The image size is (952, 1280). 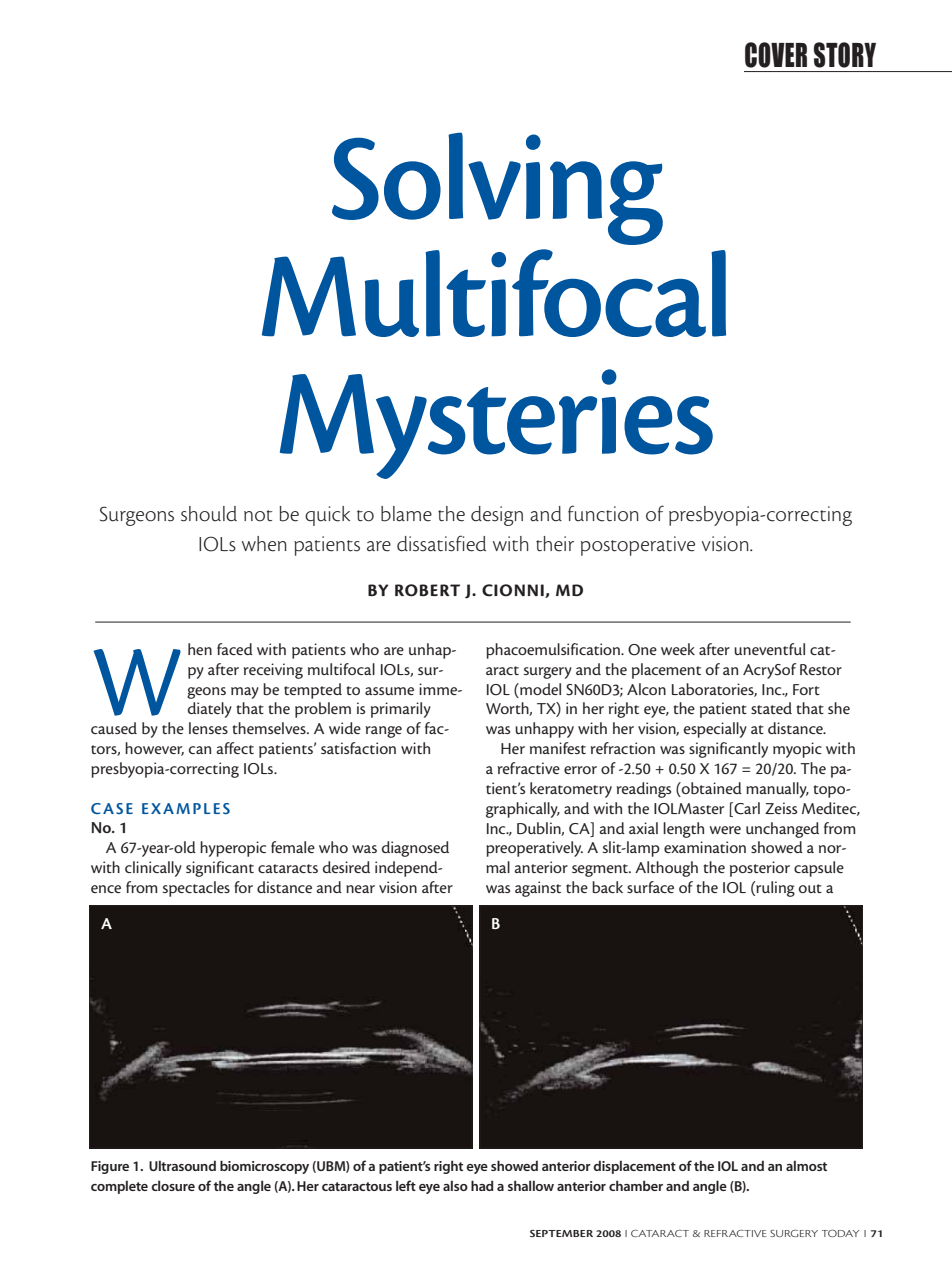 What do you see at coordinates (482, 1185) in the screenshot?
I see `had` at bounding box center [482, 1185].
